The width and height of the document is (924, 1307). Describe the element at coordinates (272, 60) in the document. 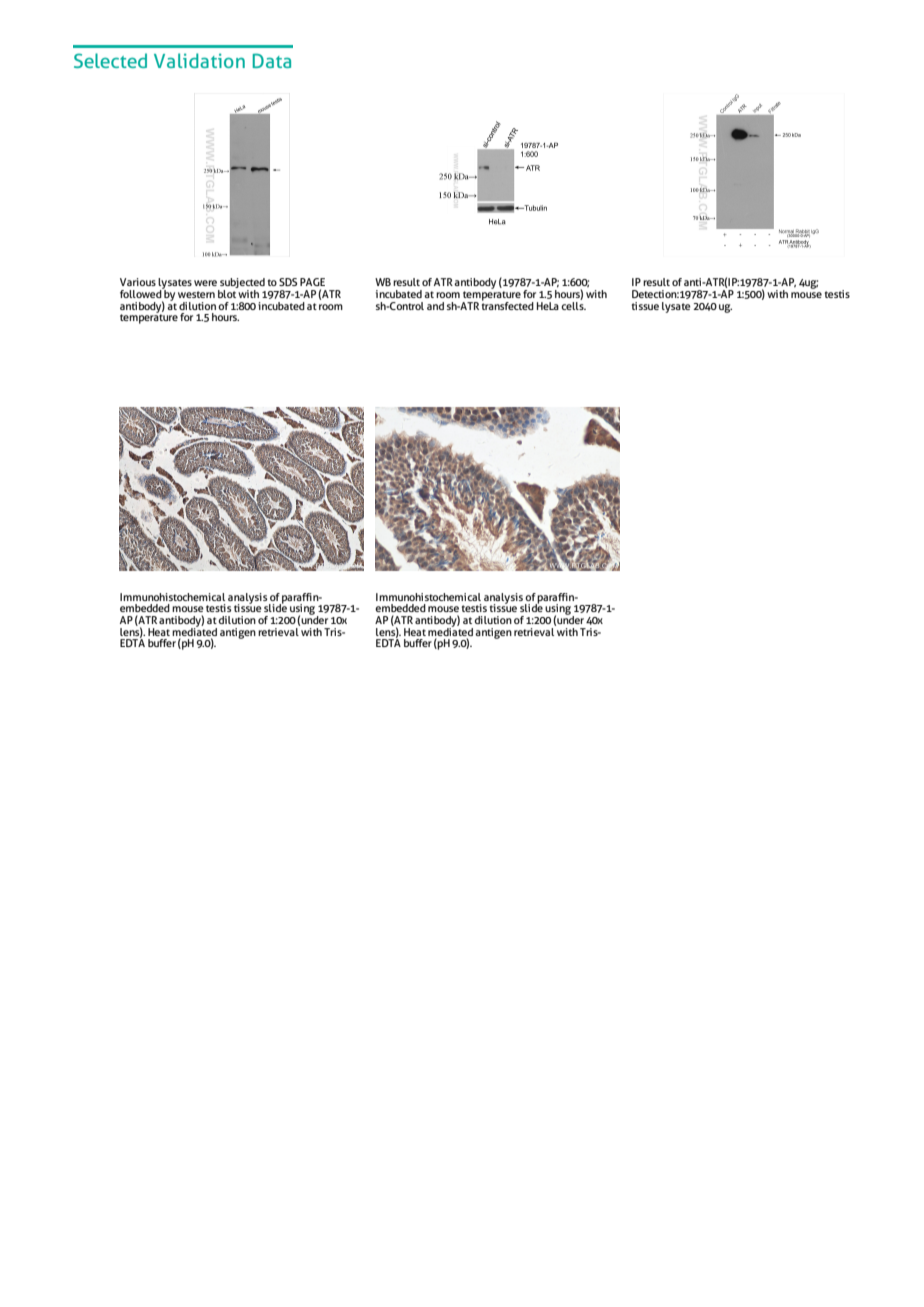

I see `Data` at that location.
